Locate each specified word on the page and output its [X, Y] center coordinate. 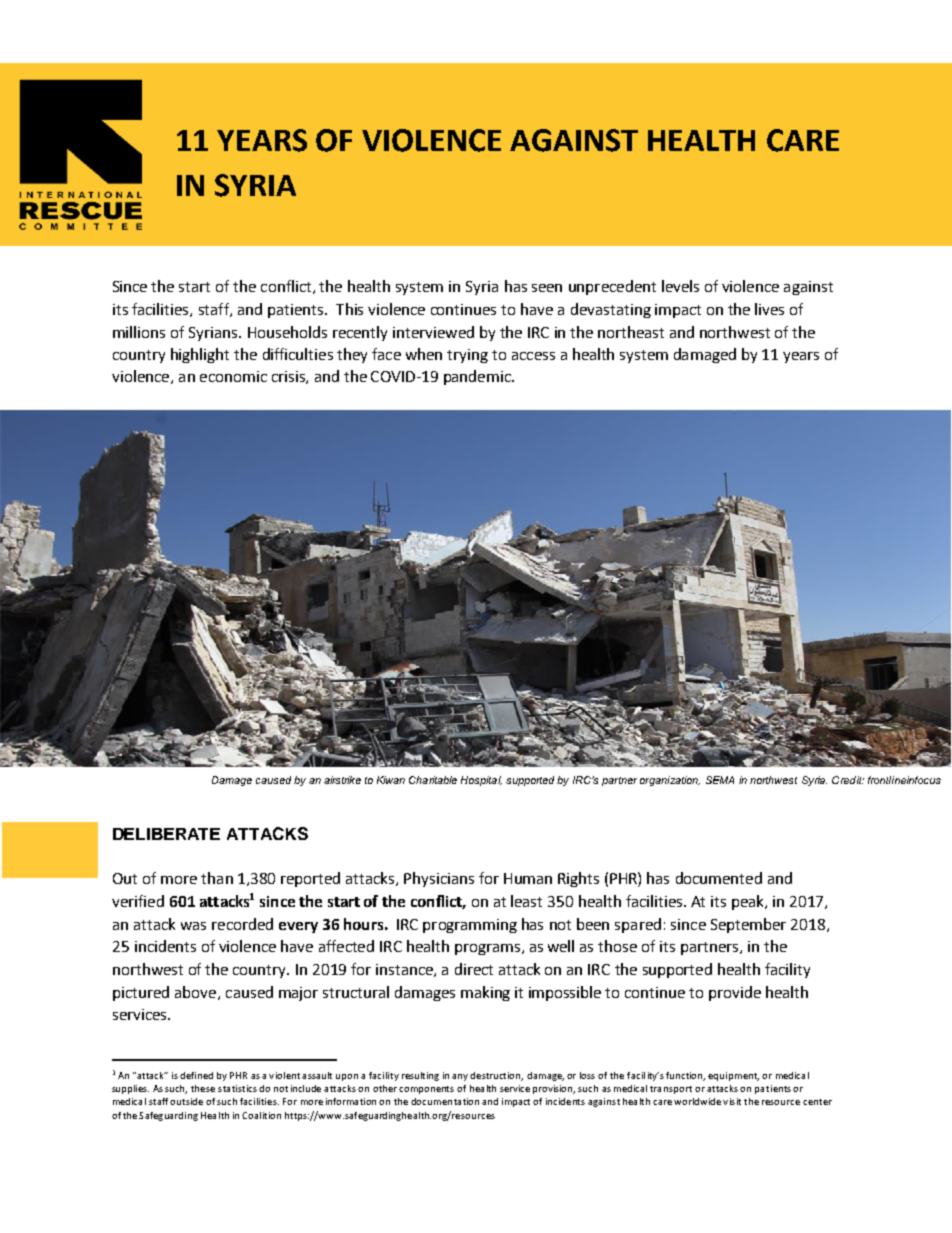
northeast [631, 332]
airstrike [342, 780]
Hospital [481, 781]
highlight [200, 355]
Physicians [439, 879]
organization [670, 781]
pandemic [478, 377]
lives [769, 309]
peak [749, 902]
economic [233, 376]
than [217, 878]
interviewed [433, 332]
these [203, 1088]
